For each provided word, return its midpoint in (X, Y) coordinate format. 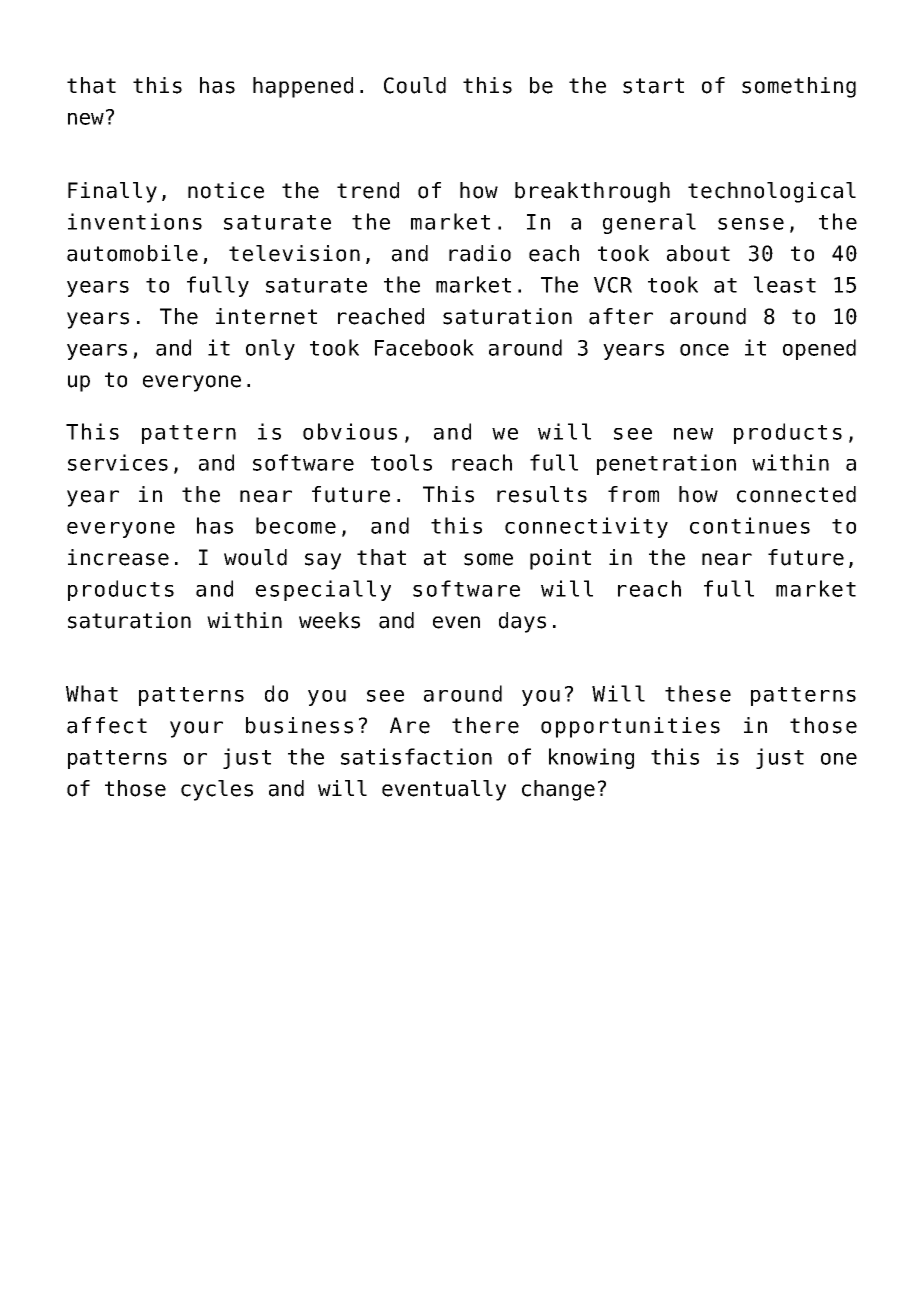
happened (303, 87)
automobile (132, 253)
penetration (666, 464)
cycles (217, 790)
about (698, 253)
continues (750, 525)
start (653, 86)
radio (480, 253)
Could (415, 85)
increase (118, 557)
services (118, 462)
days (522, 622)
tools (401, 462)
